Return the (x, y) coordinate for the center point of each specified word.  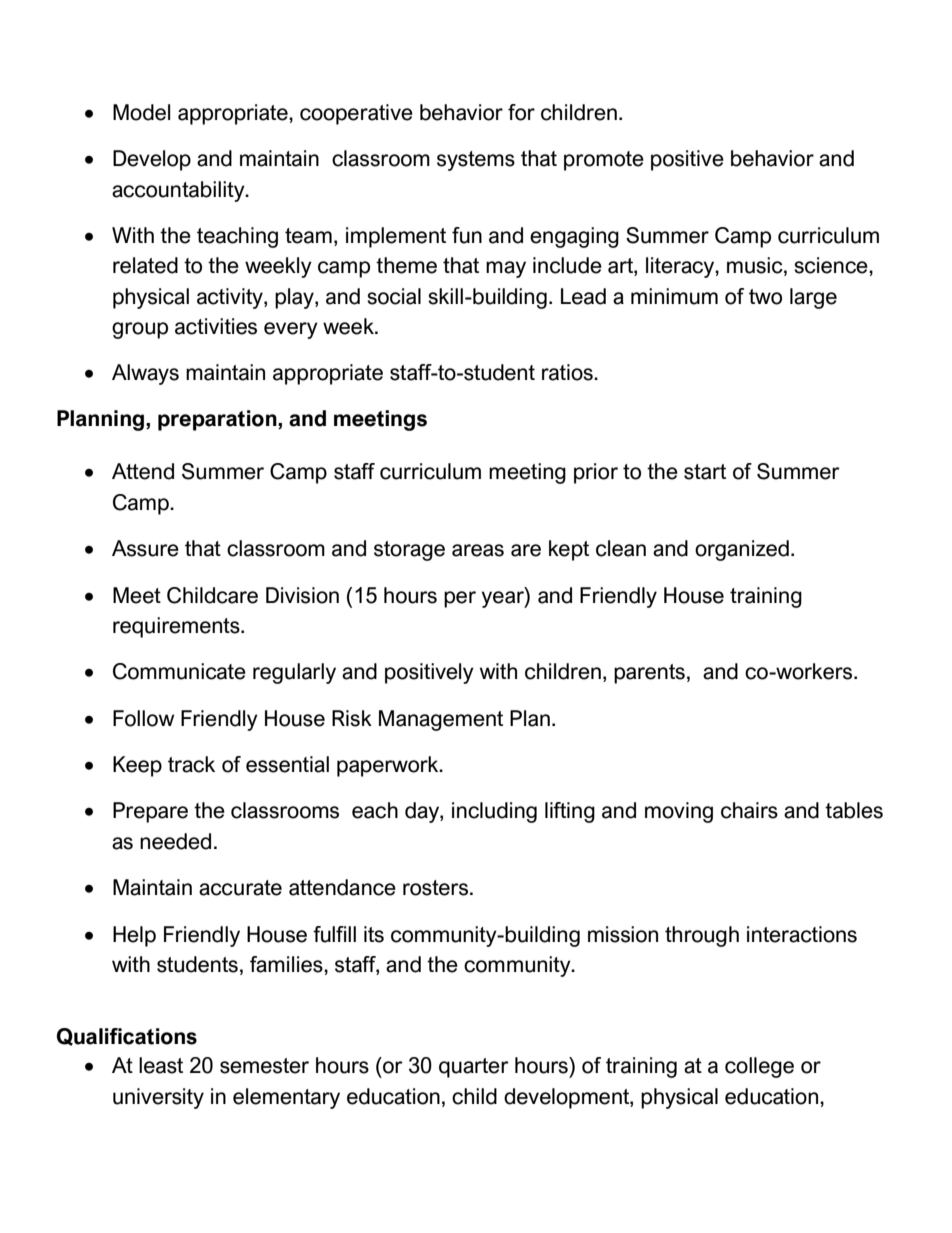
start (705, 472)
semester (264, 1066)
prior (596, 473)
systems (476, 161)
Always (145, 374)
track (191, 764)
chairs (749, 810)
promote (604, 161)
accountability (179, 191)
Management (441, 720)
